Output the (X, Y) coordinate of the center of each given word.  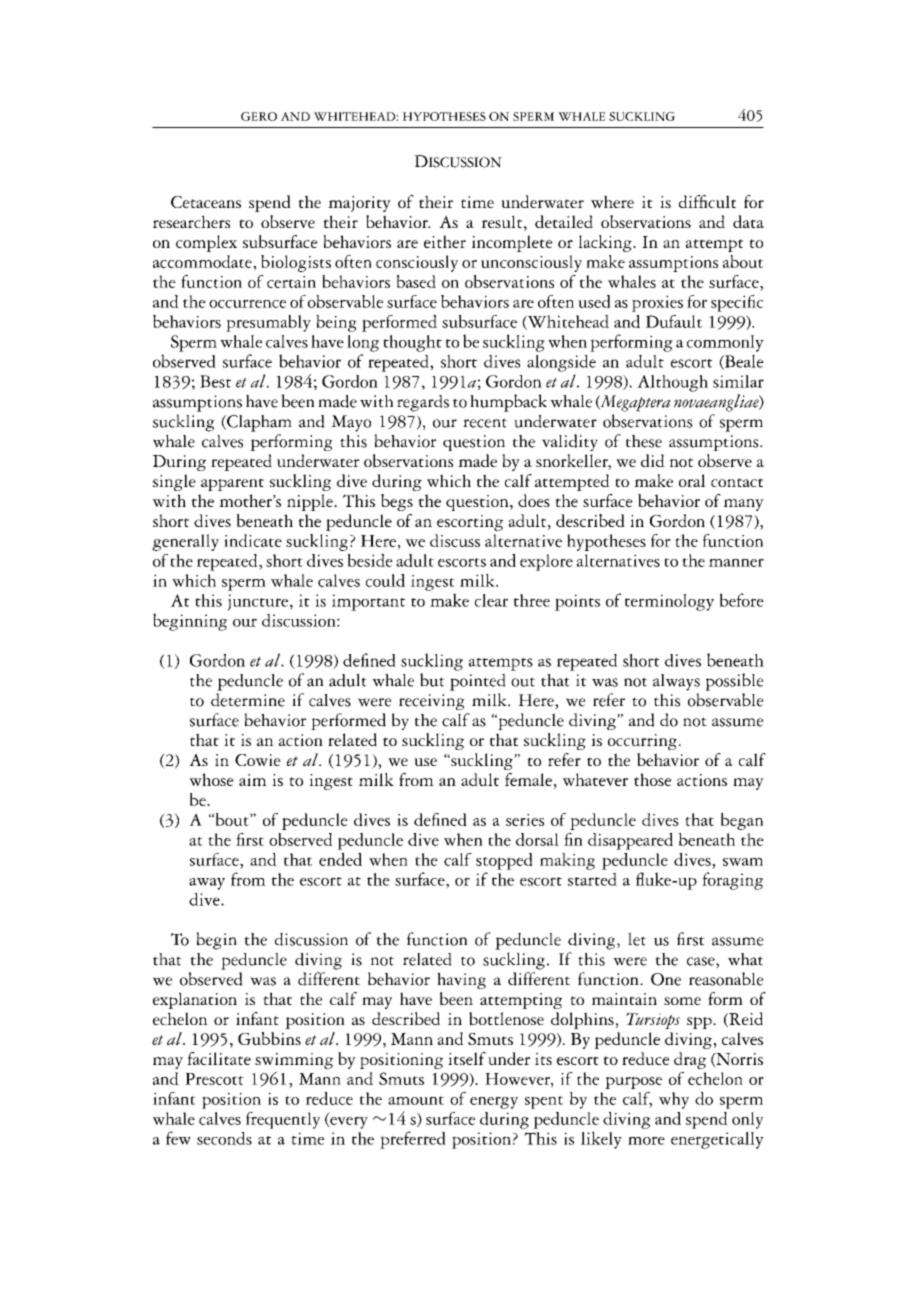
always (676, 682)
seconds (224, 1138)
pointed (478, 682)
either (445, 241)
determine (248, 700)
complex (206, 243)
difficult (707, 201)
